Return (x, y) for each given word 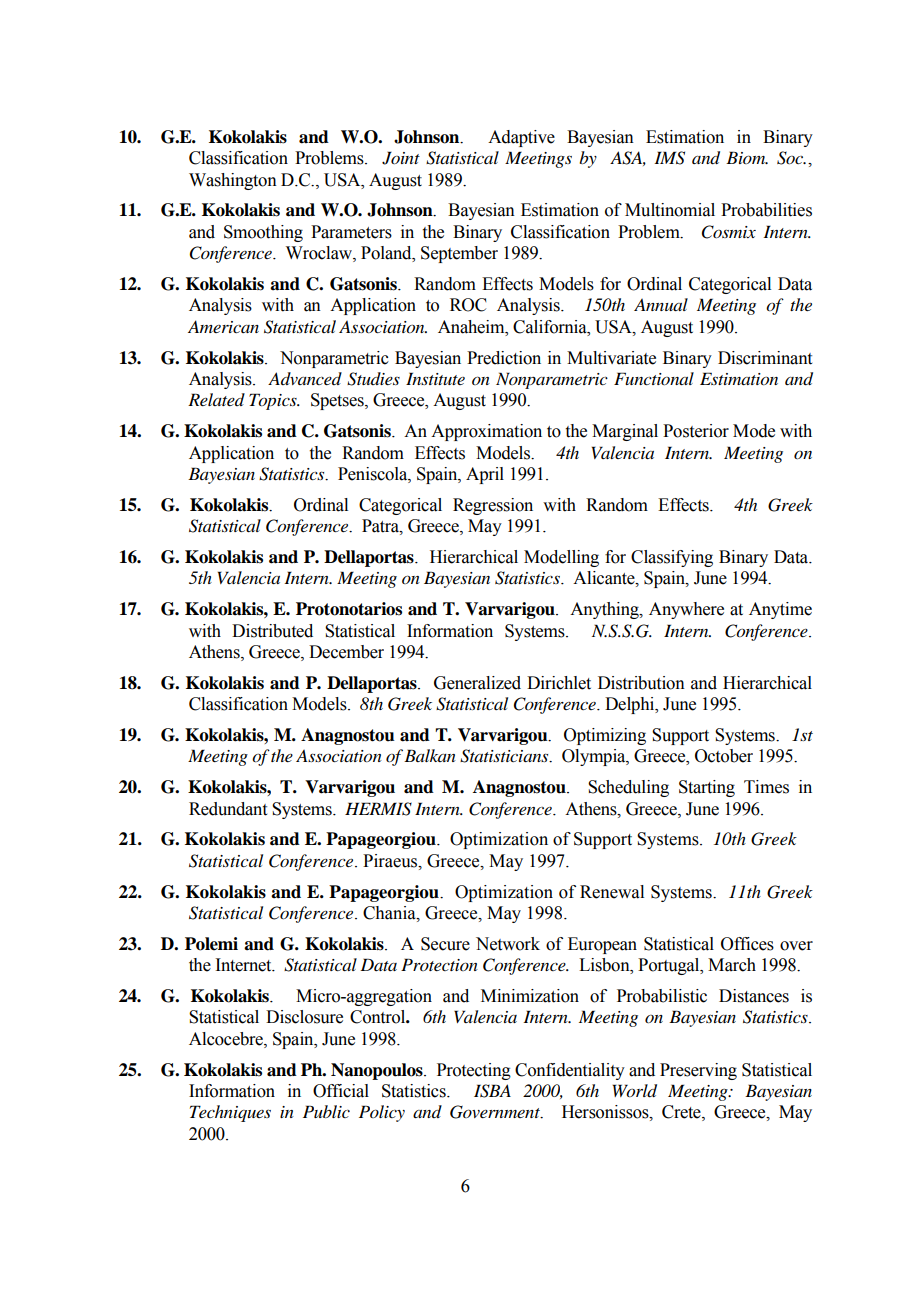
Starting (707, 788)
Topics (274, 401)
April (485, 475)
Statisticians (505, 756)
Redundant (228, 809)
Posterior (696, 431)
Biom (747, 157)
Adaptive (521, 138)
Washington (233, 181)
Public (326, 1111)
